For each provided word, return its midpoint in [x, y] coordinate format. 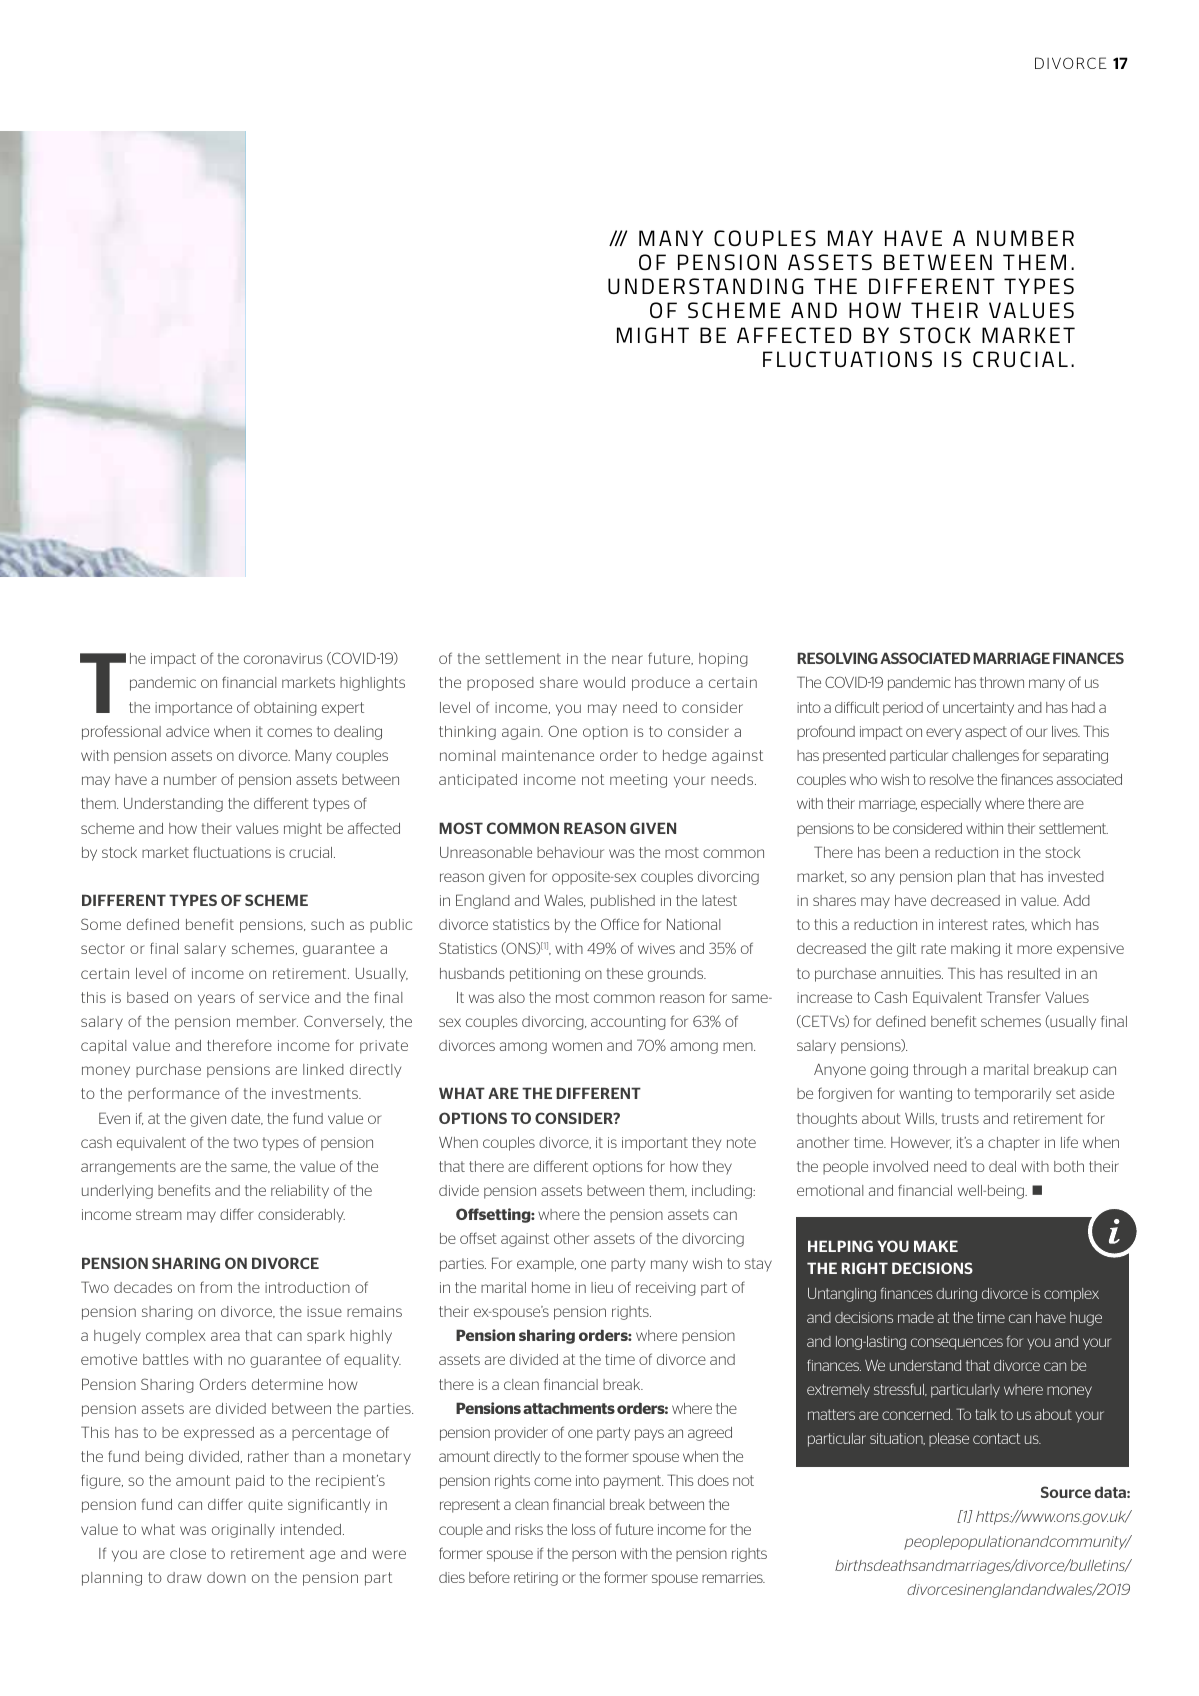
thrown [1002, 682]
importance [193, 709]
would [604, 682]
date [247, 1119]
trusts [960, 1118]
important [655, 1144]
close [188, 1553]
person [594, 1556]
